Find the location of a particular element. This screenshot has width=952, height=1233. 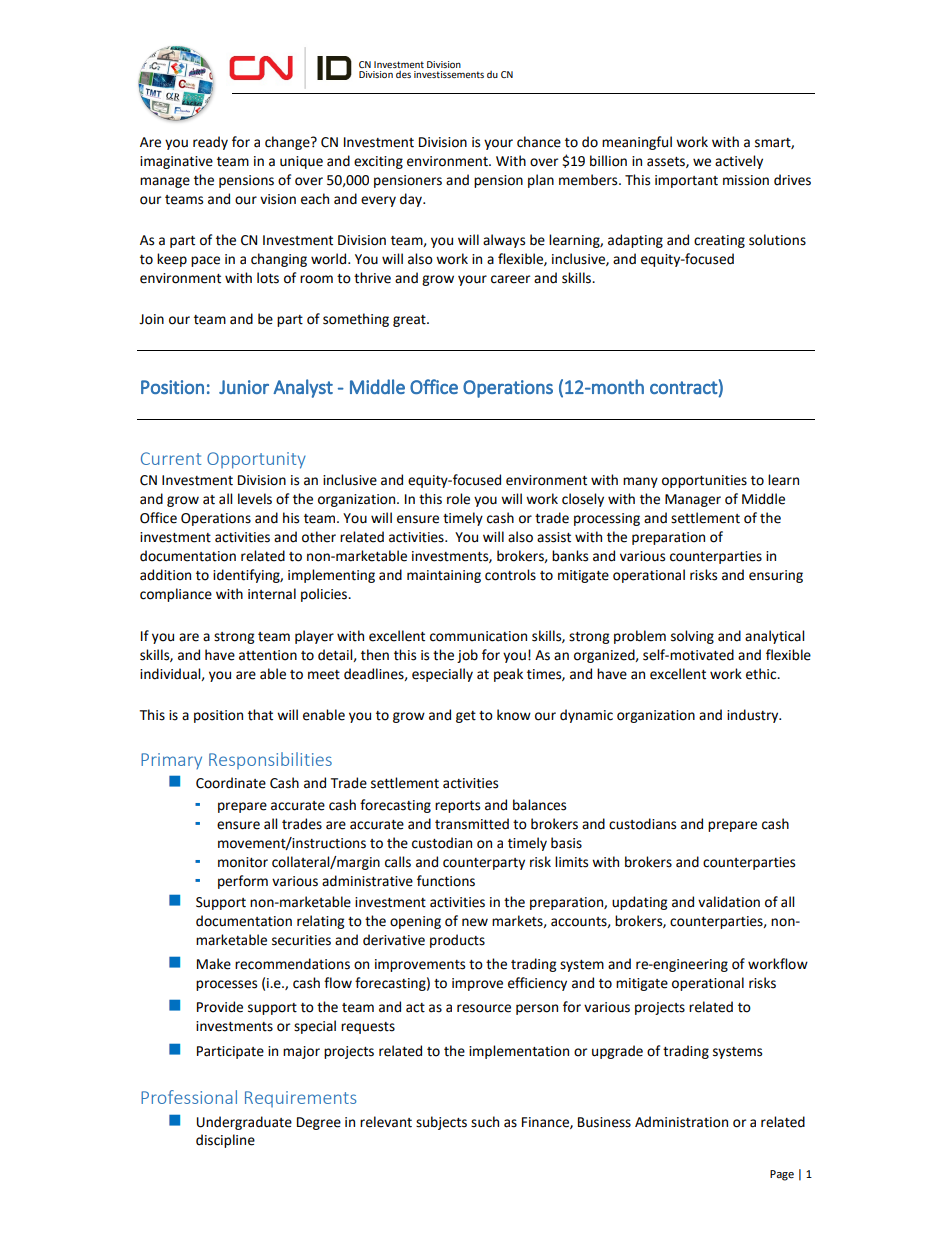

actively is located at coordinates (739, 162).
